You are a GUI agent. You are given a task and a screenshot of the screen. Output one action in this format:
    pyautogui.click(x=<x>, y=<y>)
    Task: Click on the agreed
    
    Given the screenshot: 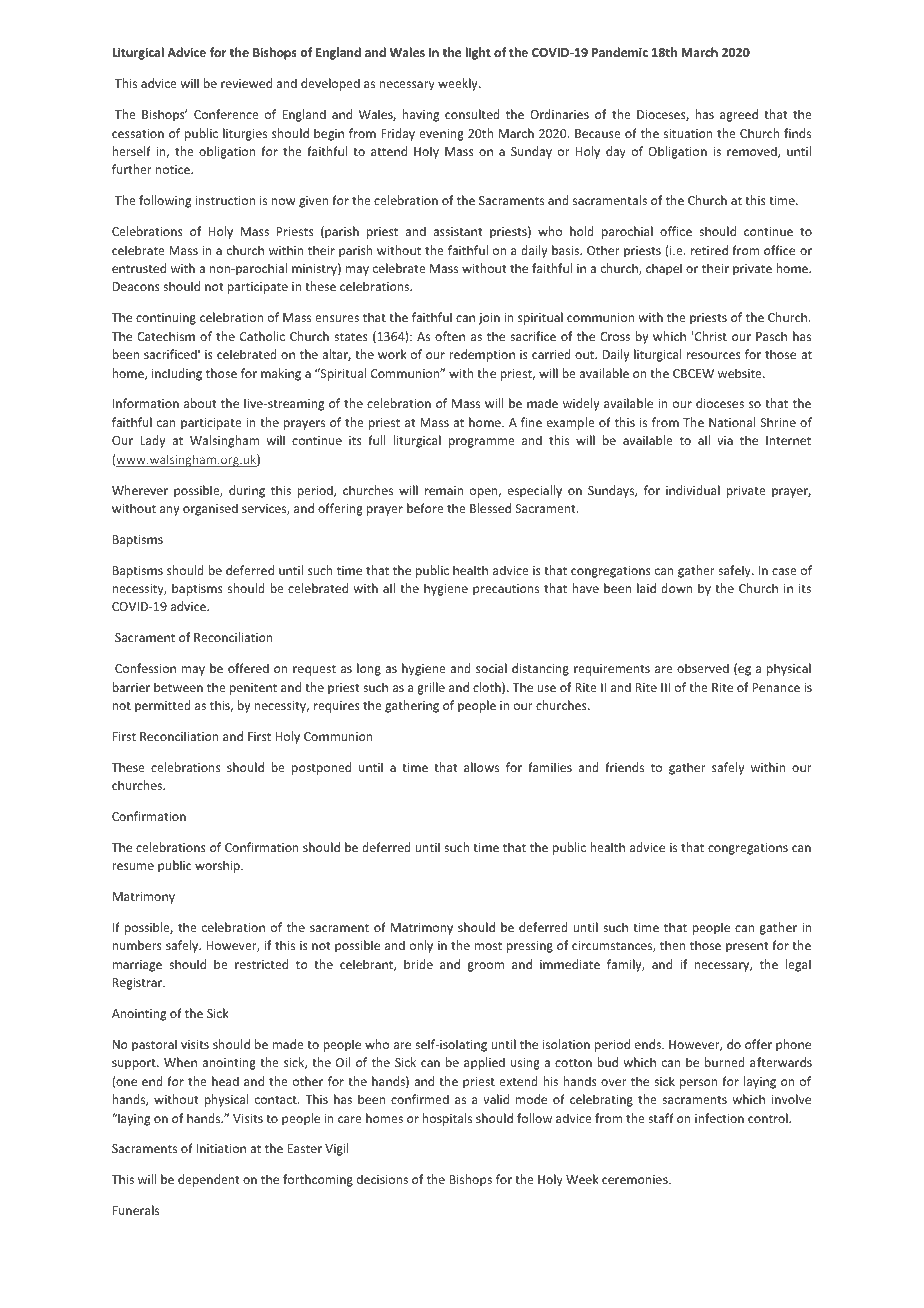 What is the action you would take?
    pyautogui.click(x=739, y=115)
